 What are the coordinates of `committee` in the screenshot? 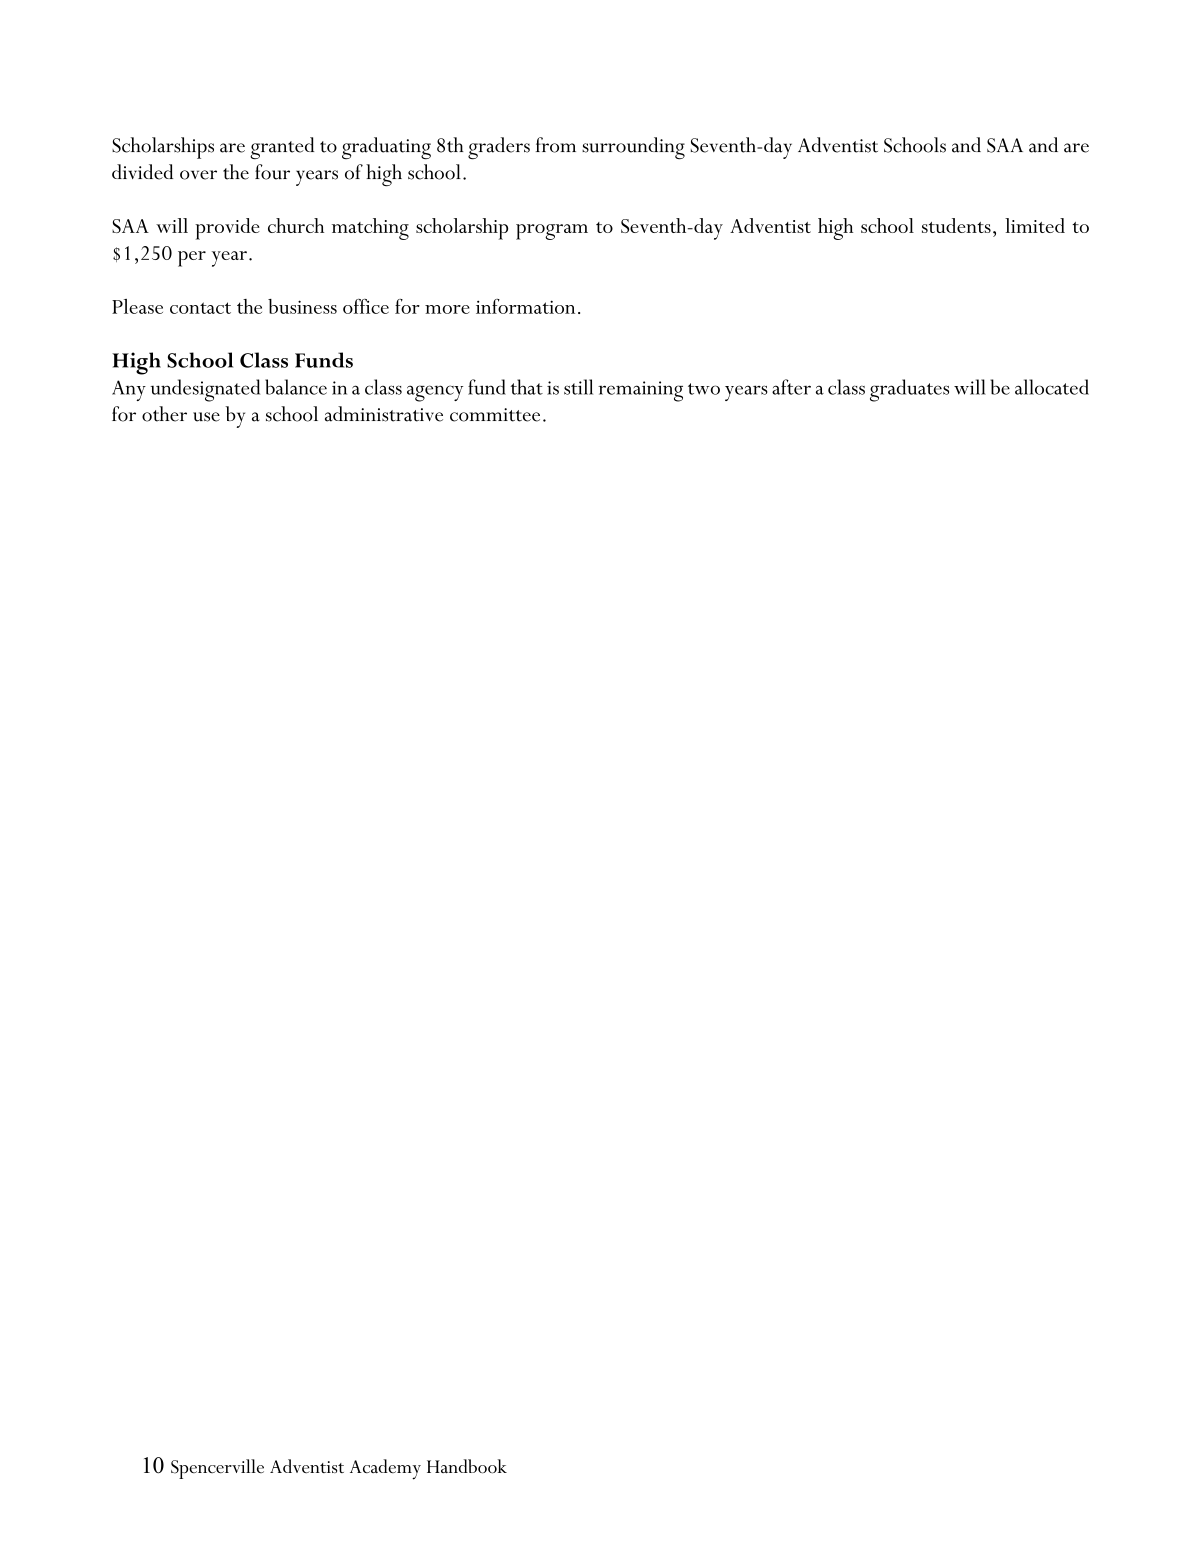 It's located at (495, 415).
